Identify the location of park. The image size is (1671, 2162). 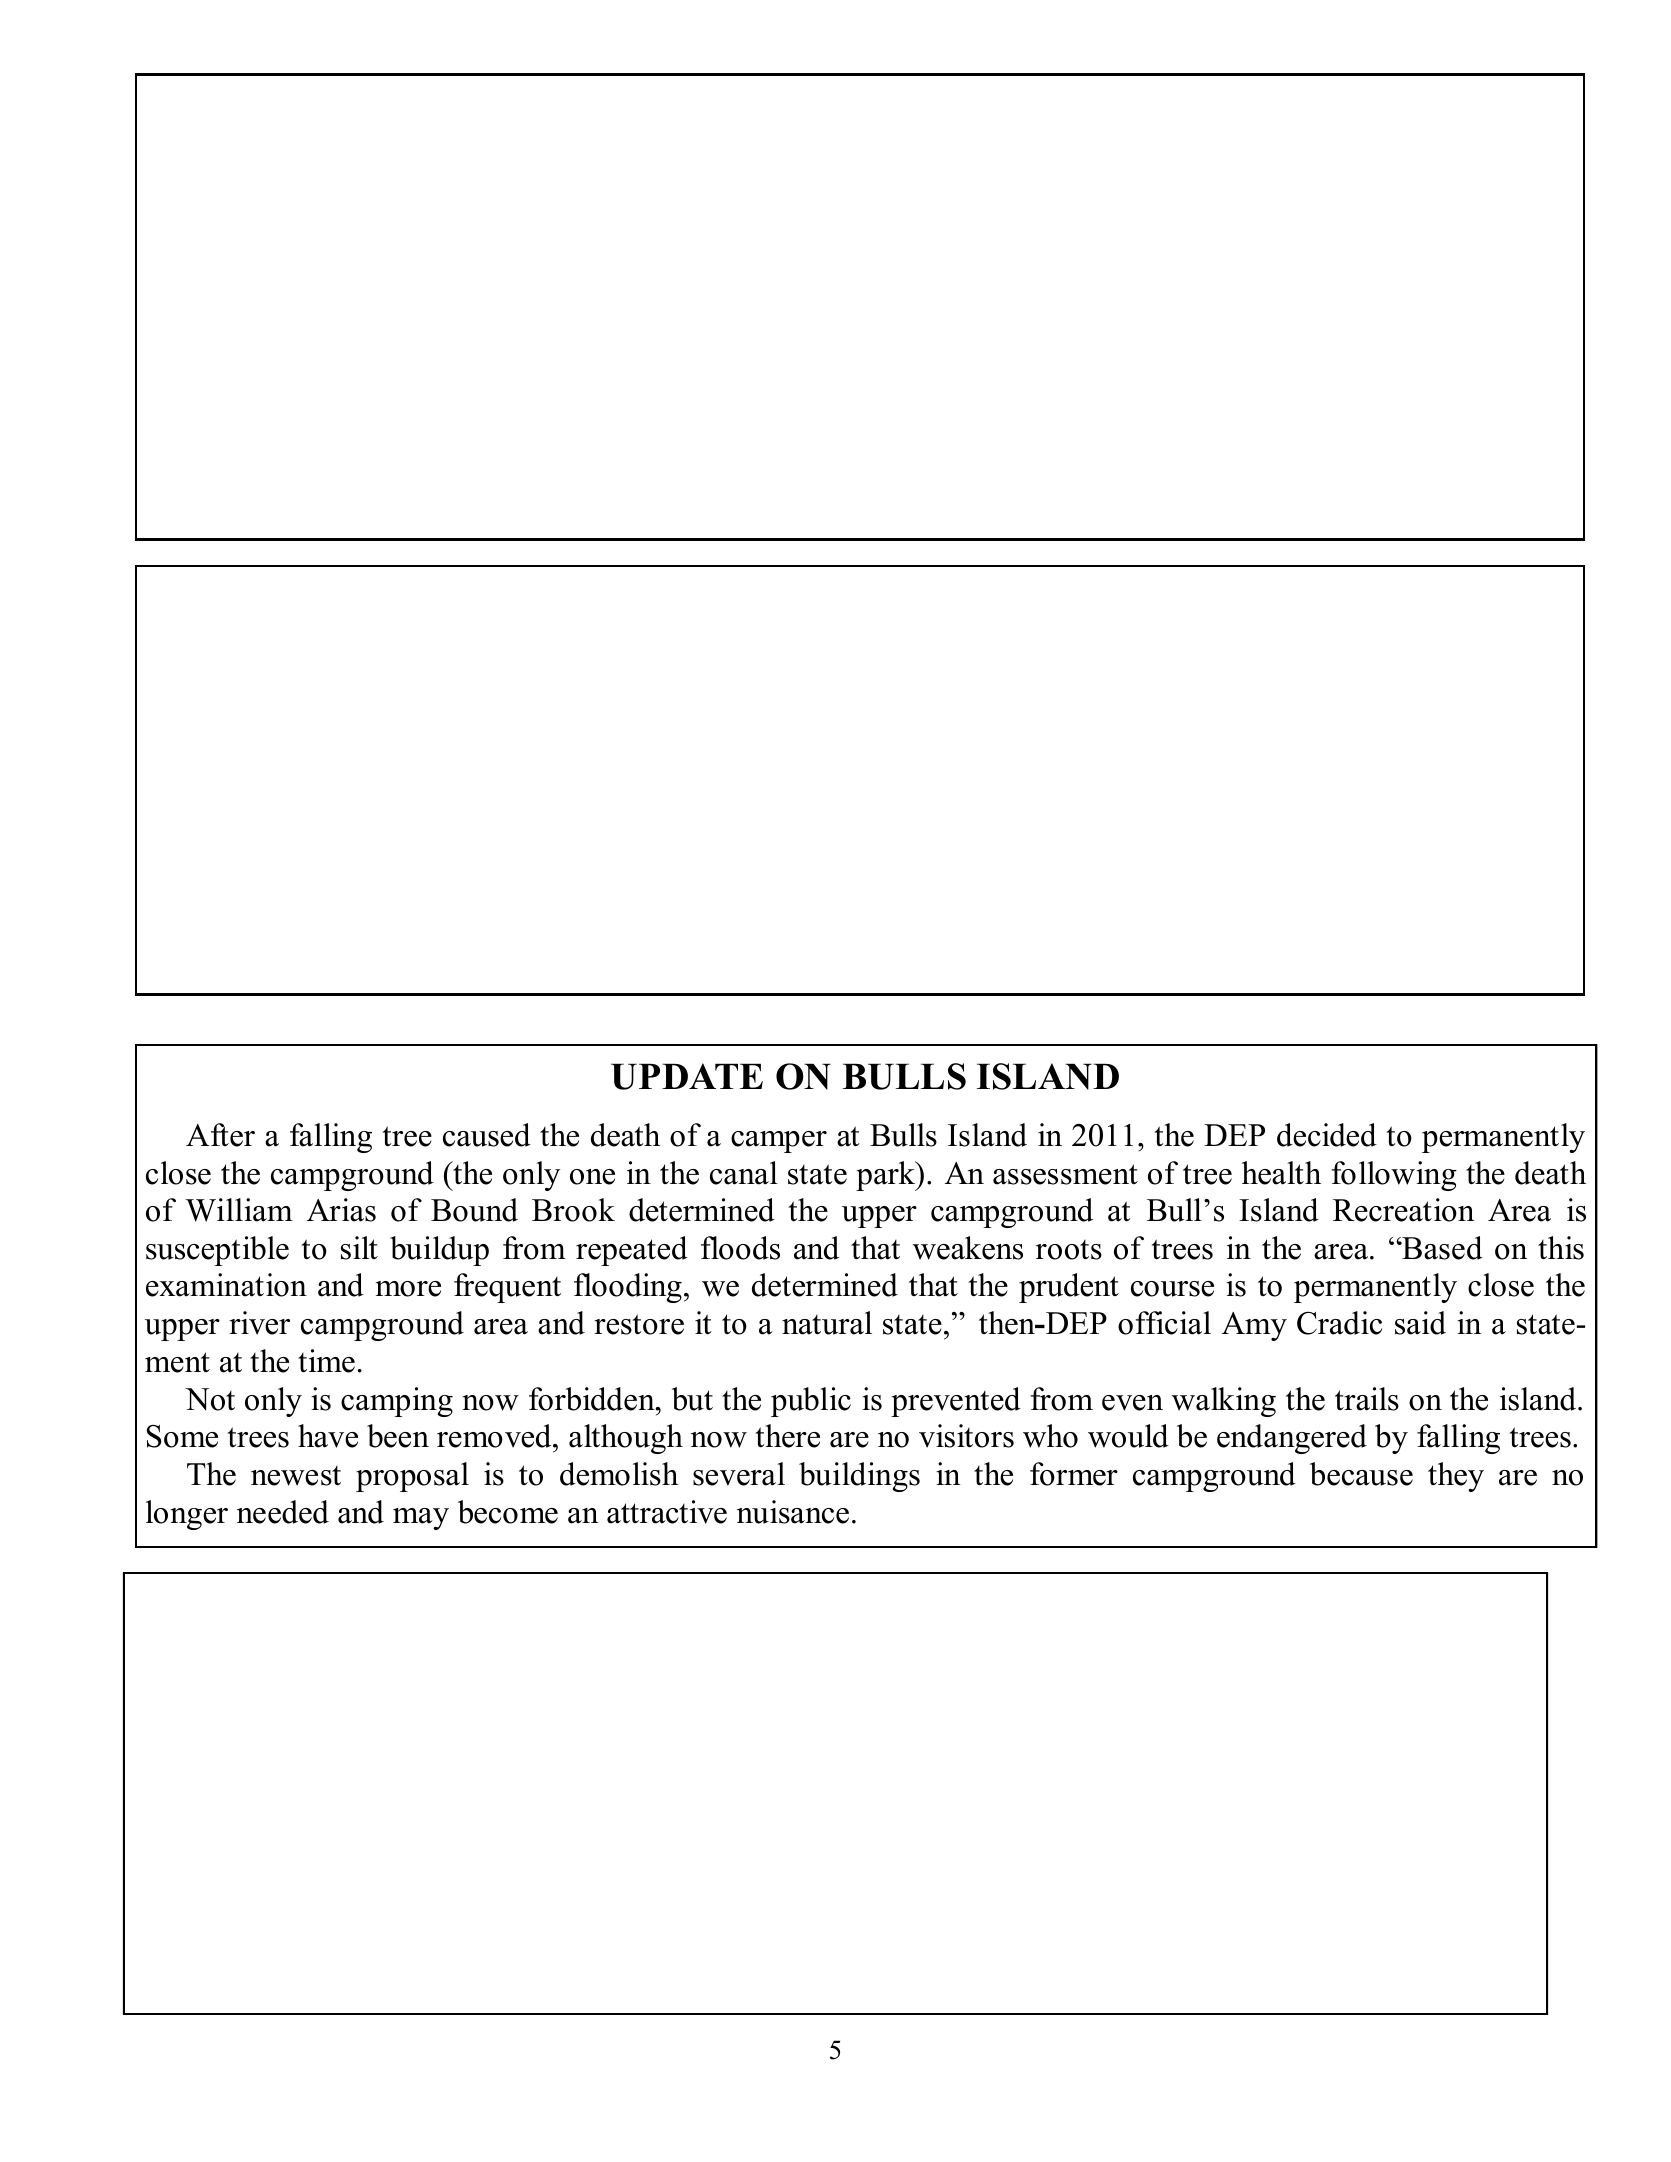
(887, 1176).
